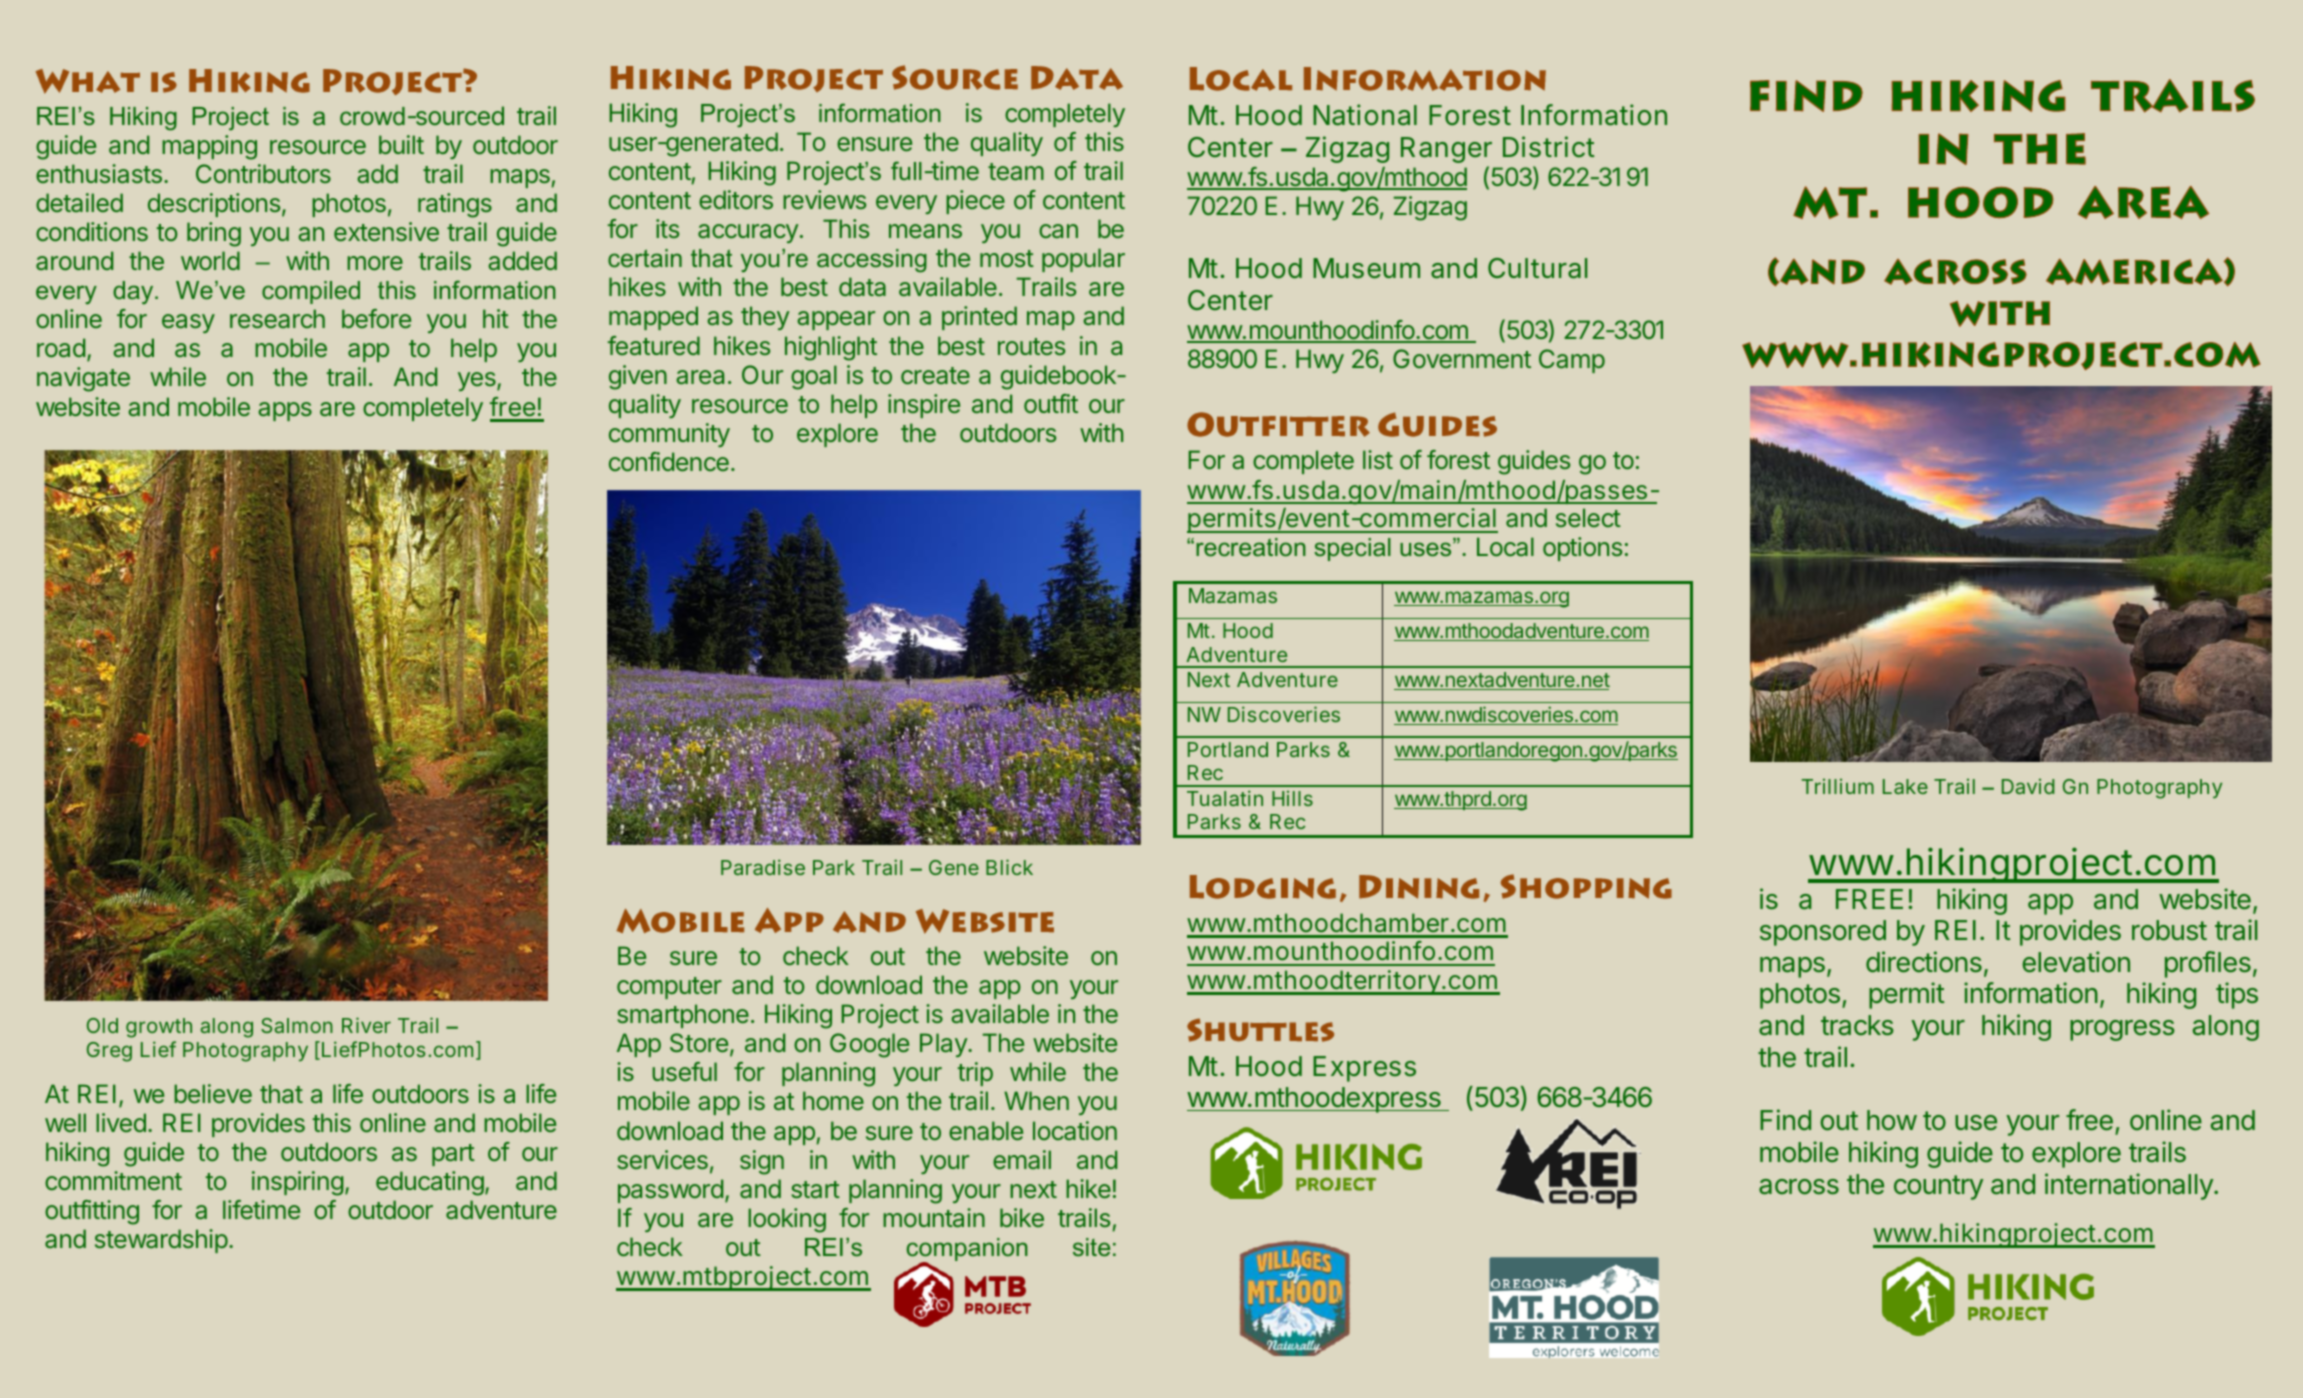 The image size is (2303, 1398). Describe the element at coordinates (1225, 798) in the screenshot. I see `Tualatin` at that location.
